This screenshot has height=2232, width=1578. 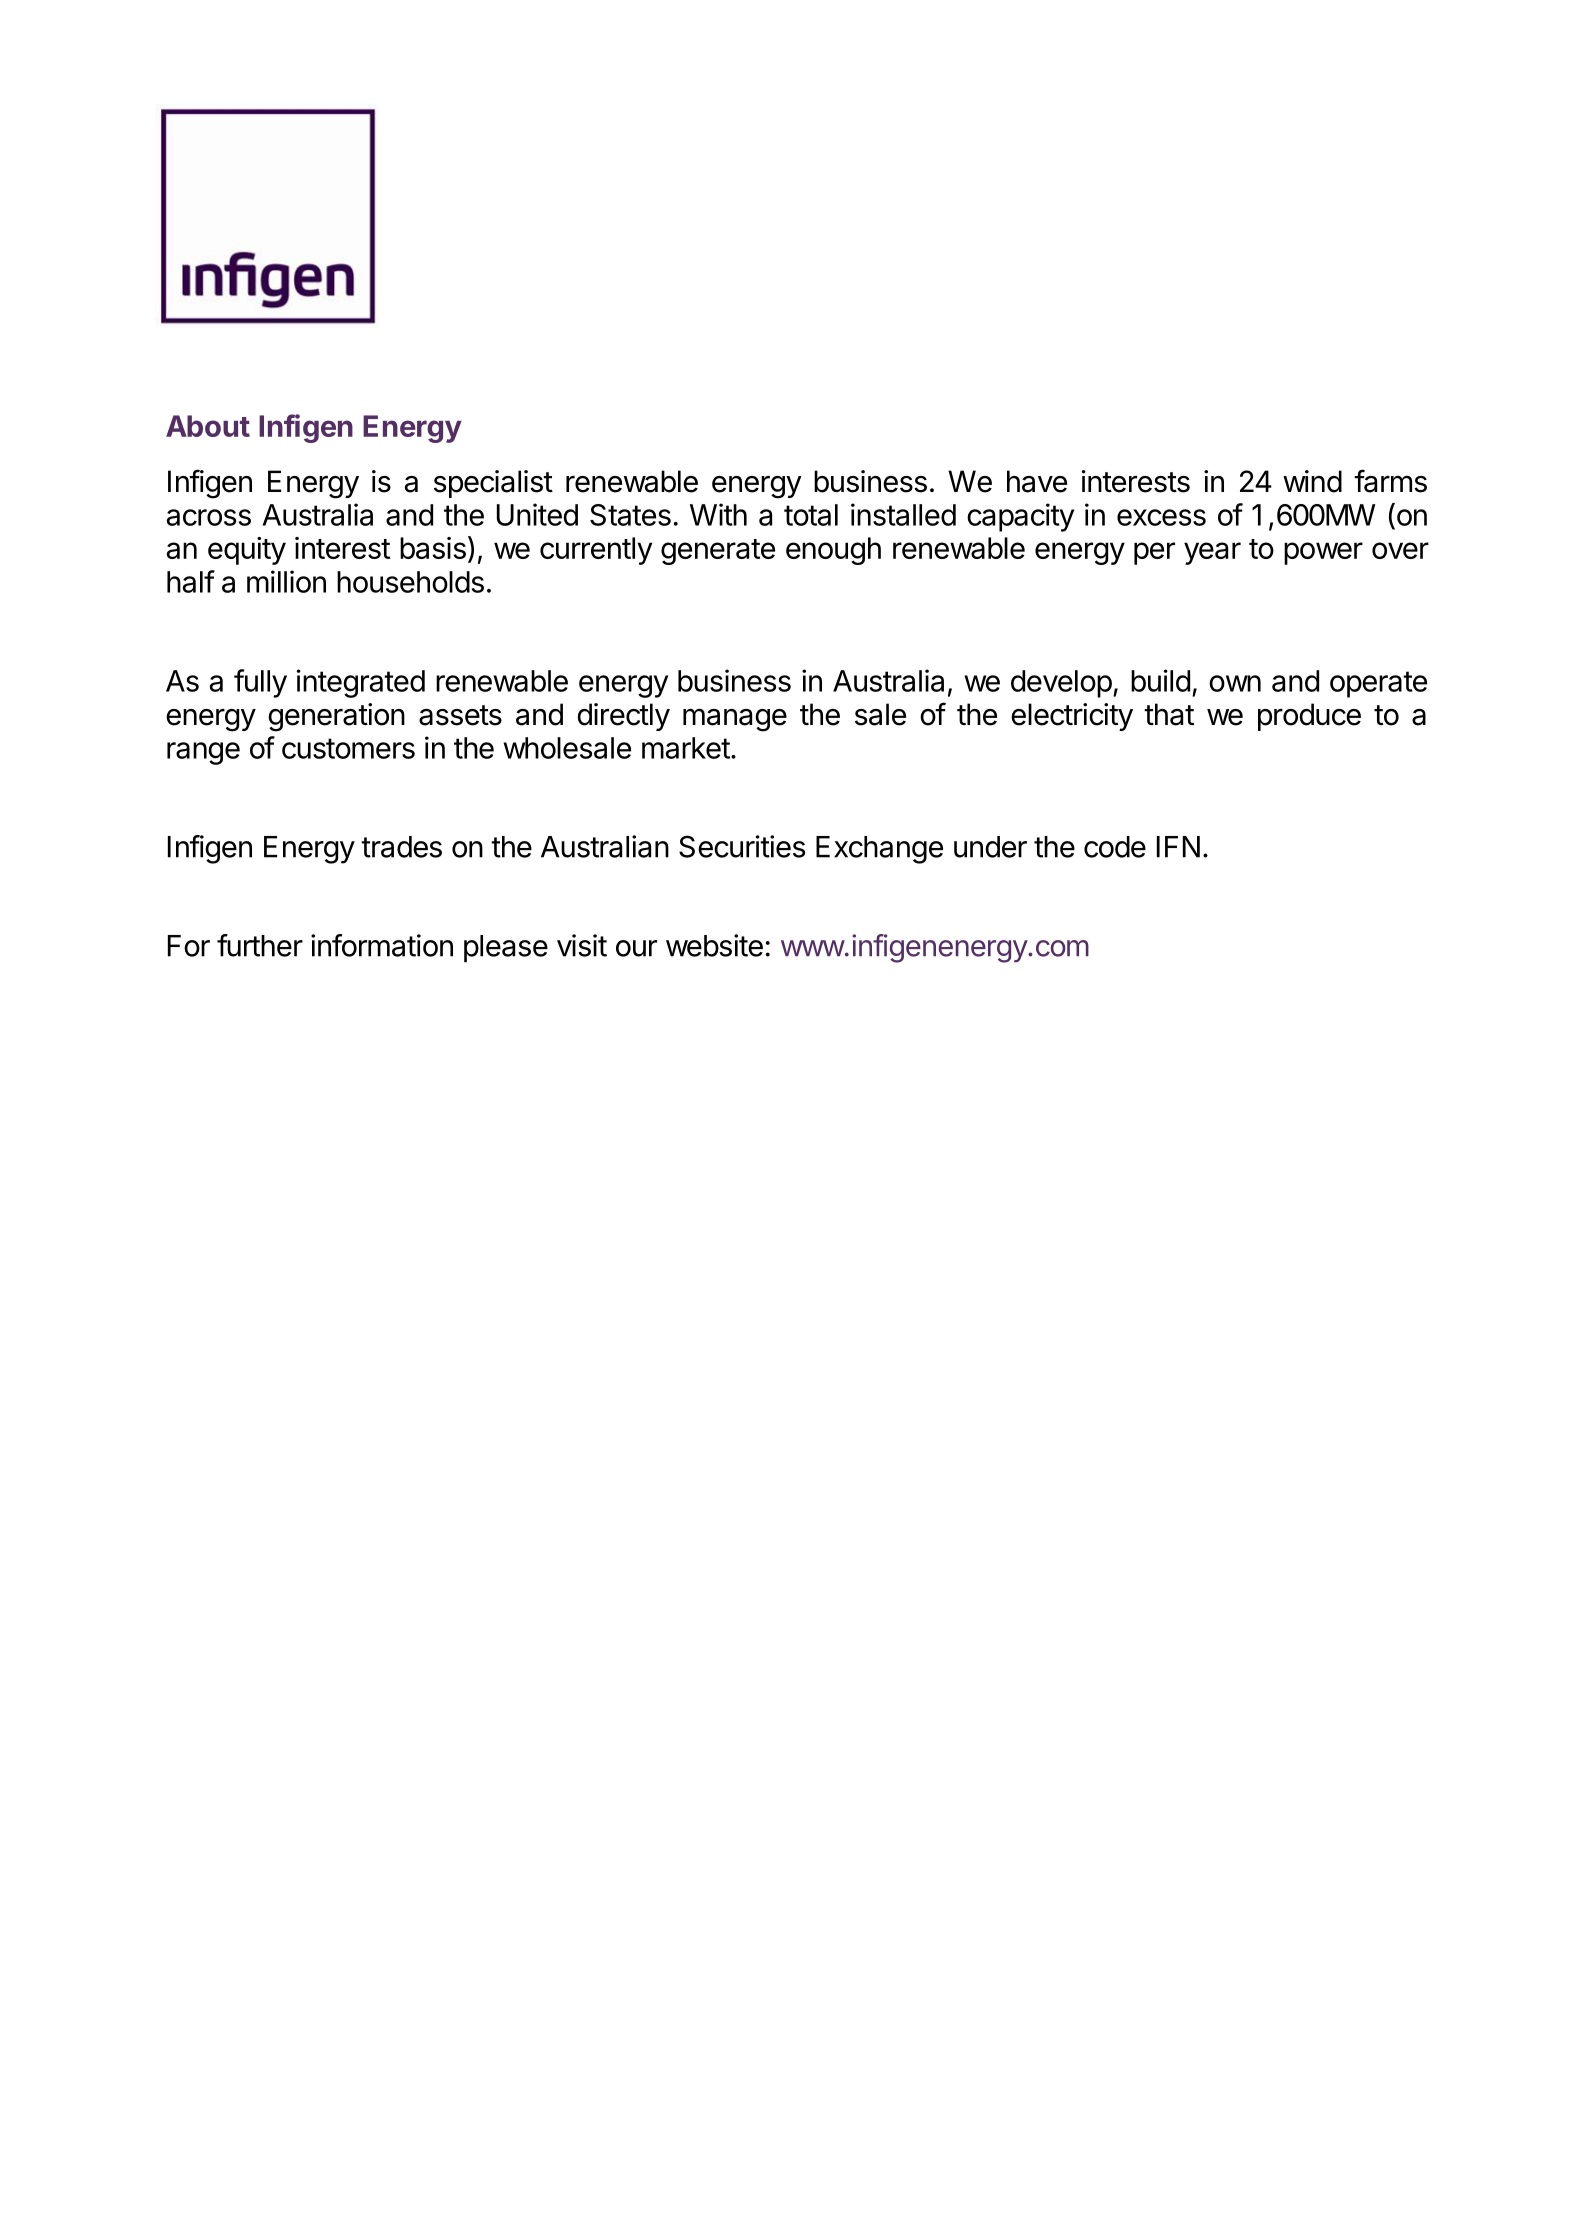 I want to click on enough, so click(x=833, y=551).
